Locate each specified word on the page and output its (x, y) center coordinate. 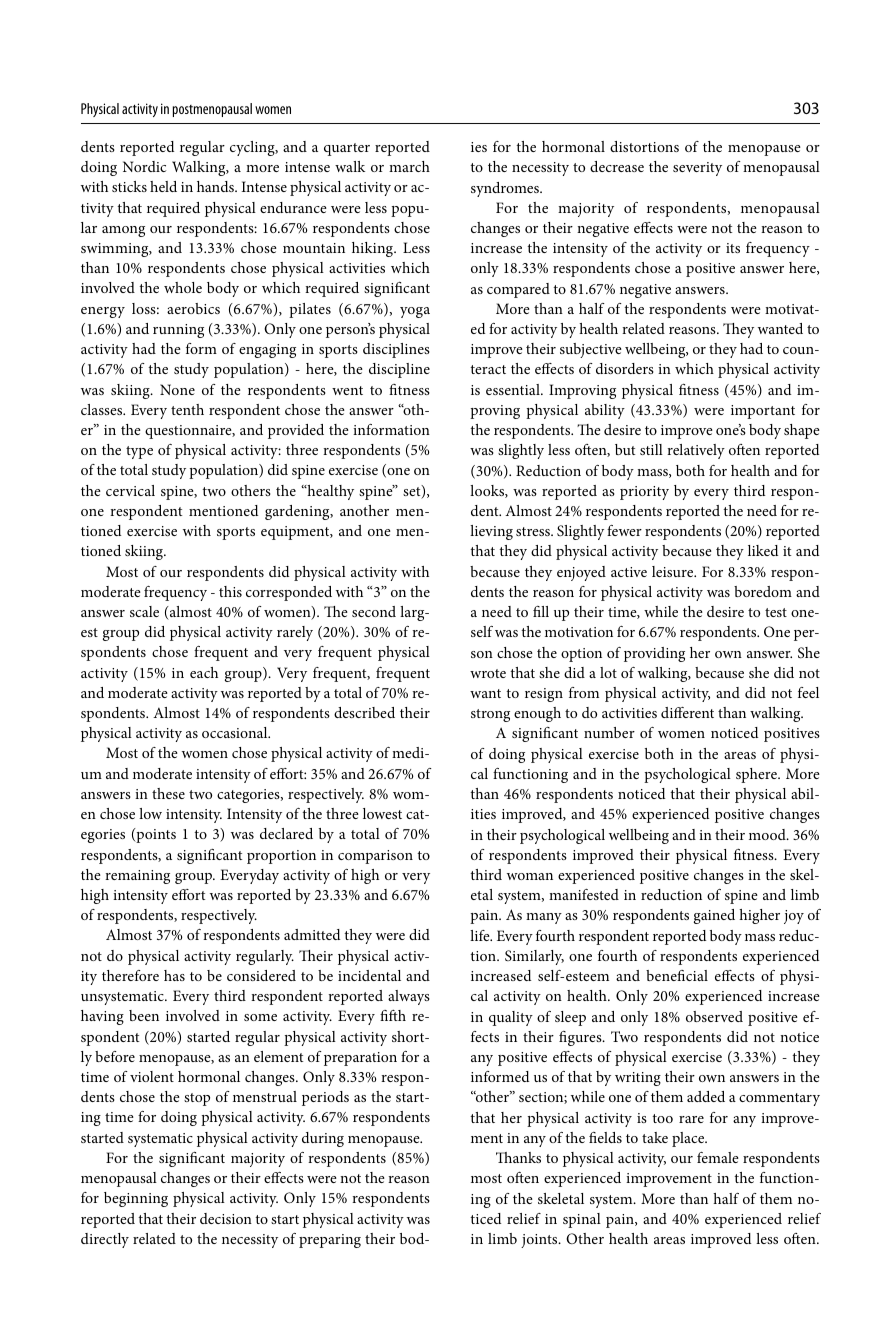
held (163, 186)
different (687, 712)
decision (226, 1218)
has (174, 975)
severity (697, 169)
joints (540, 1241)
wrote (488, 673)
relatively (696, 451)
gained (714, 916)
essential (514, 389)
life (481, 935)
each (204, 672)
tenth (187, 409)
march (409, 166)
